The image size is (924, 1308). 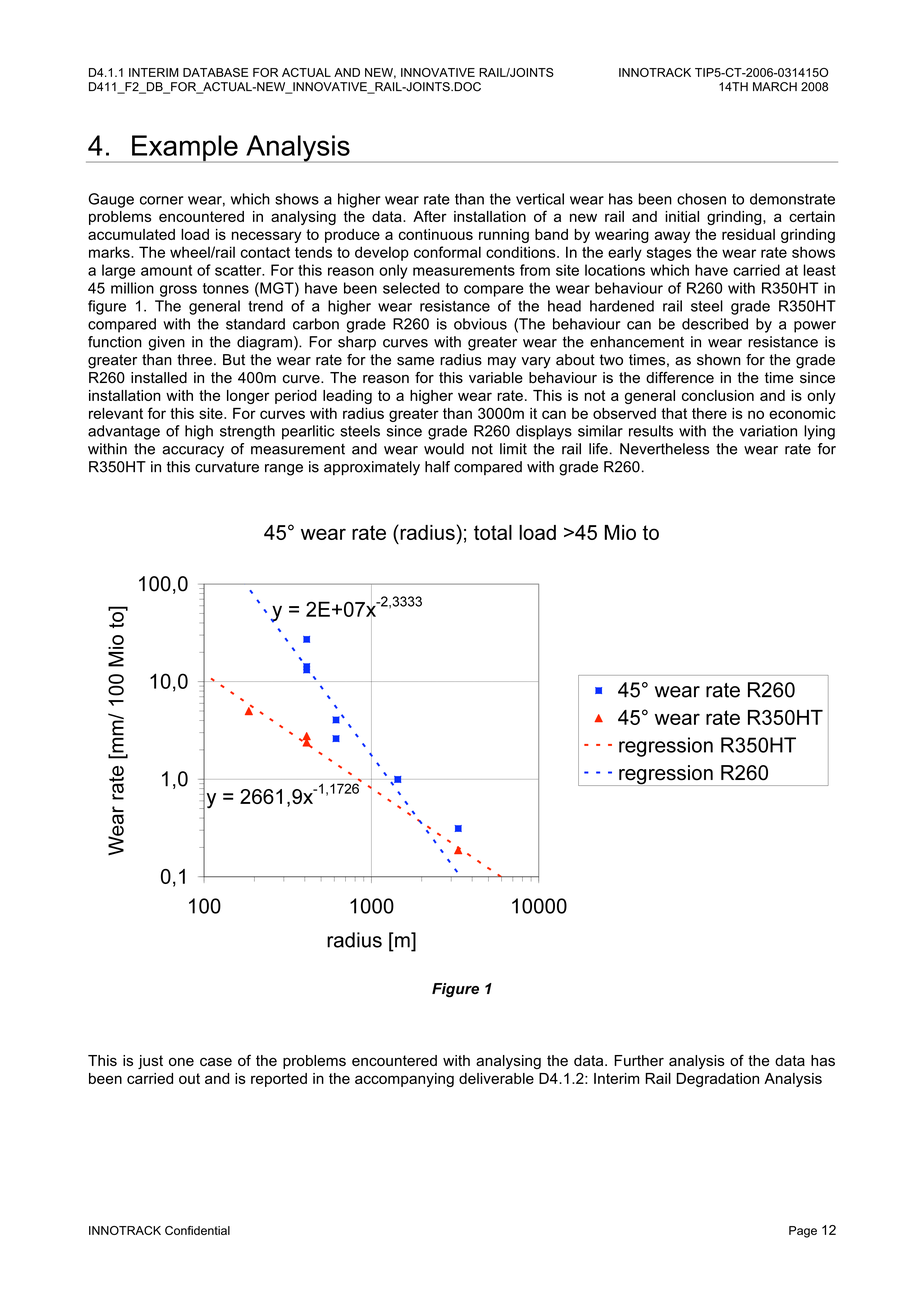 What do you see at coordinates (181, 1061) in the document?
I see `one` at bounding box center [181, 1061].
